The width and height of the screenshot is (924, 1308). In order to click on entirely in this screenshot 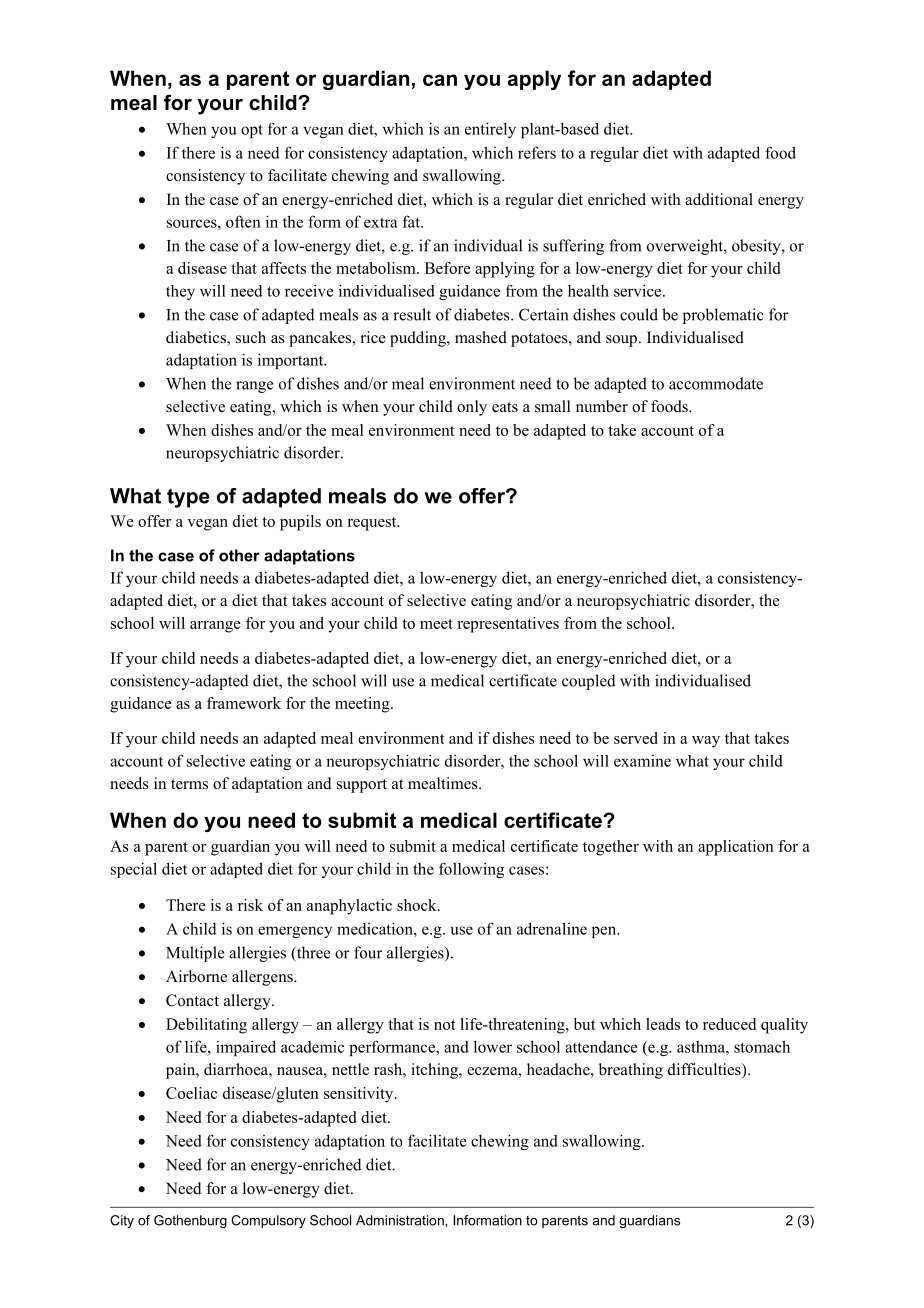, I will do `click(490, 130)`.
